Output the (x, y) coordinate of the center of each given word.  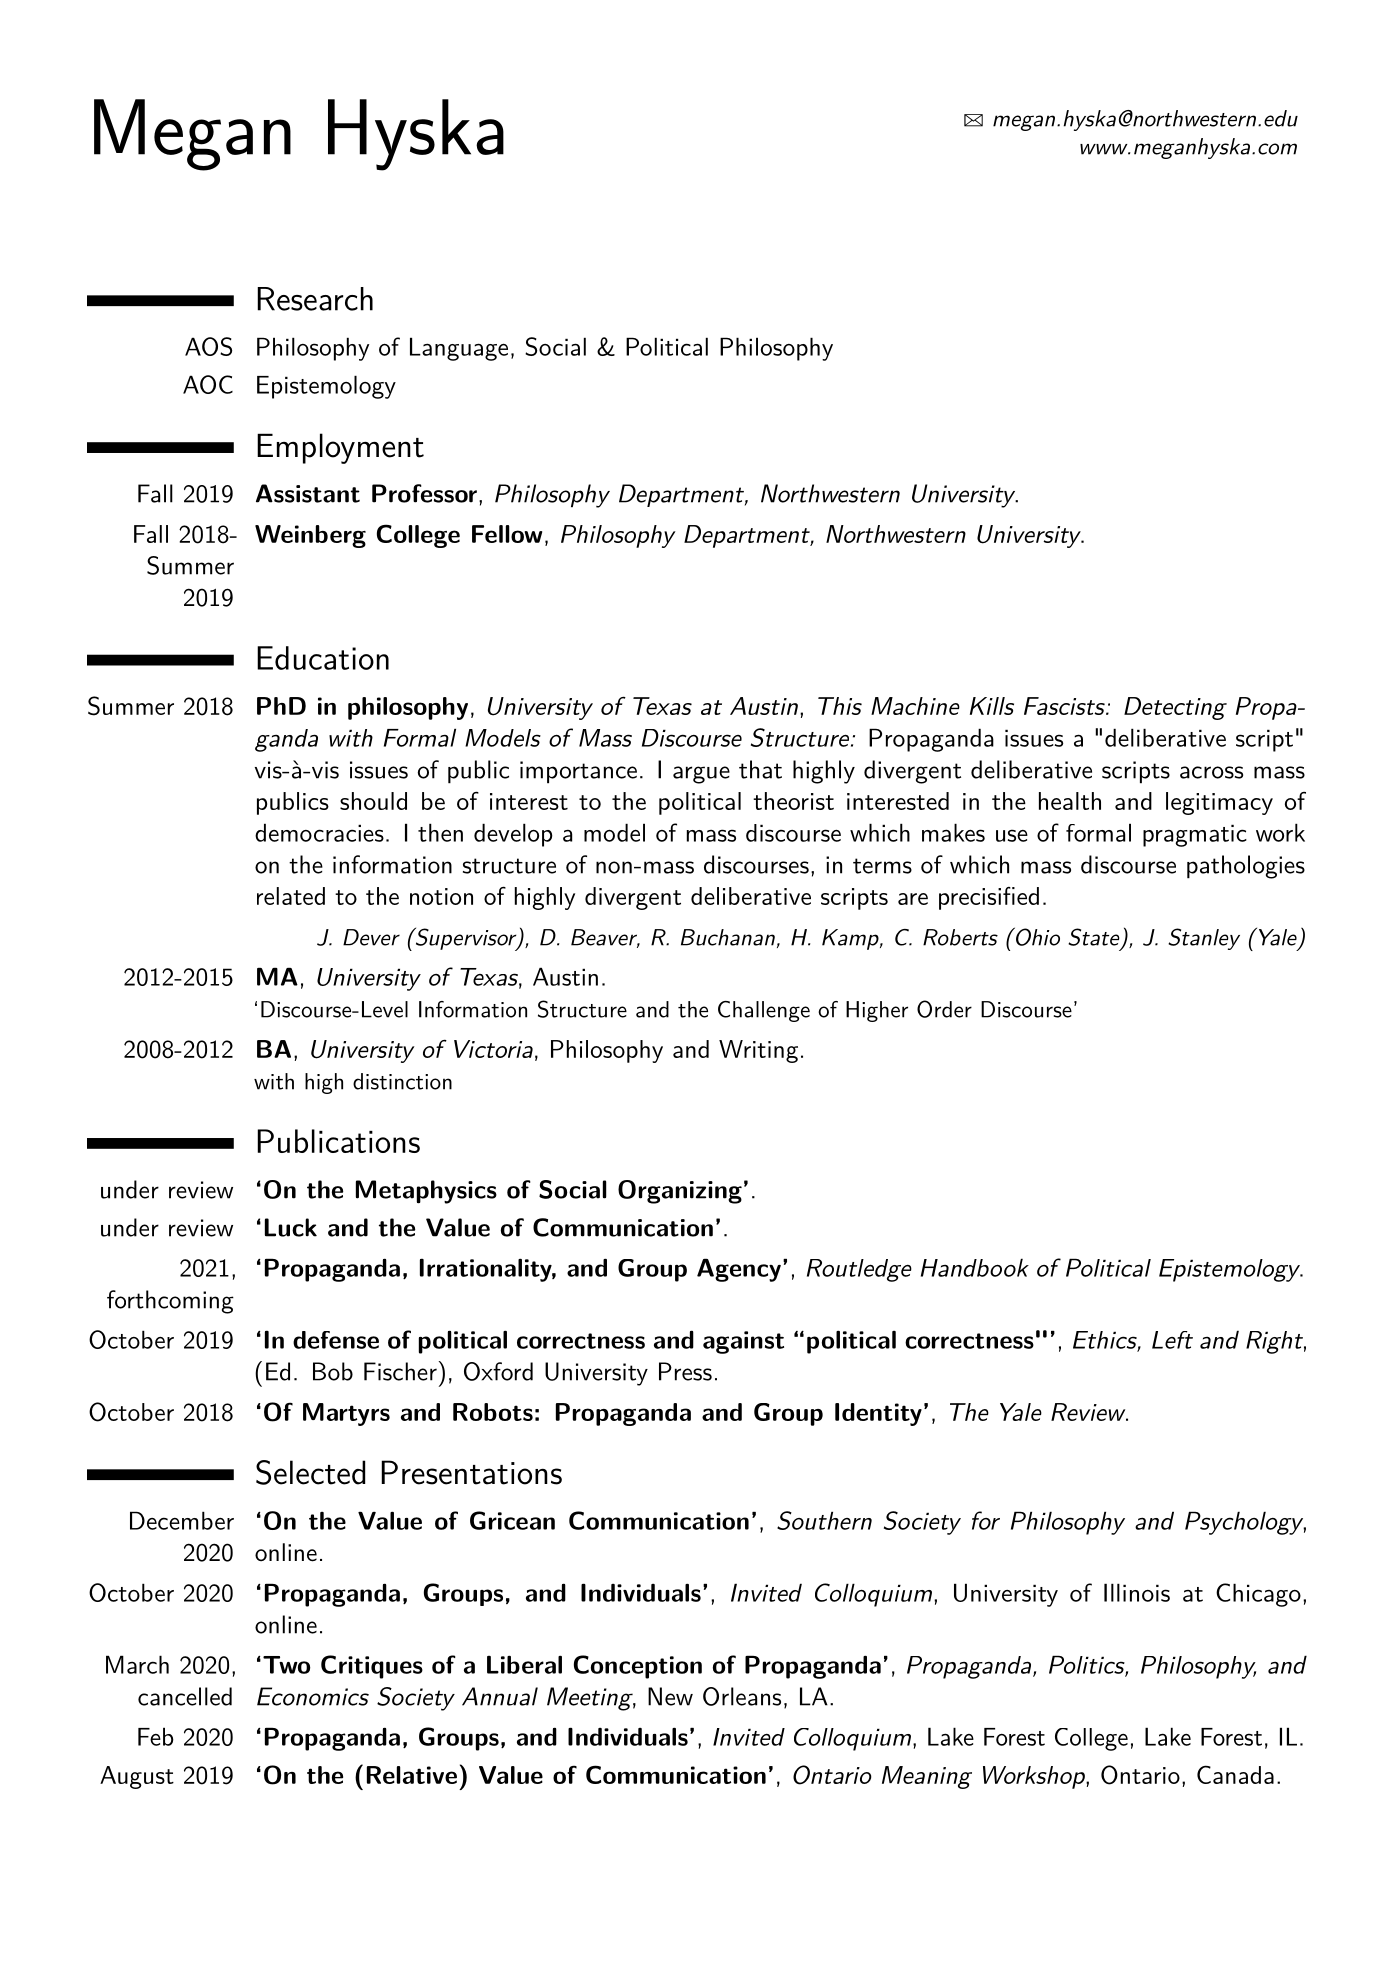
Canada (1235, 1774)
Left (1172, 1340)
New (670, 1696)
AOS (208, 346)
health (1070, 801)
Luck (291, 1227)
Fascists (1065, 706)
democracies (319, 832)
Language (459, 349)
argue (701, 775)
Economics (313, 1696)
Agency (739, 1270)
